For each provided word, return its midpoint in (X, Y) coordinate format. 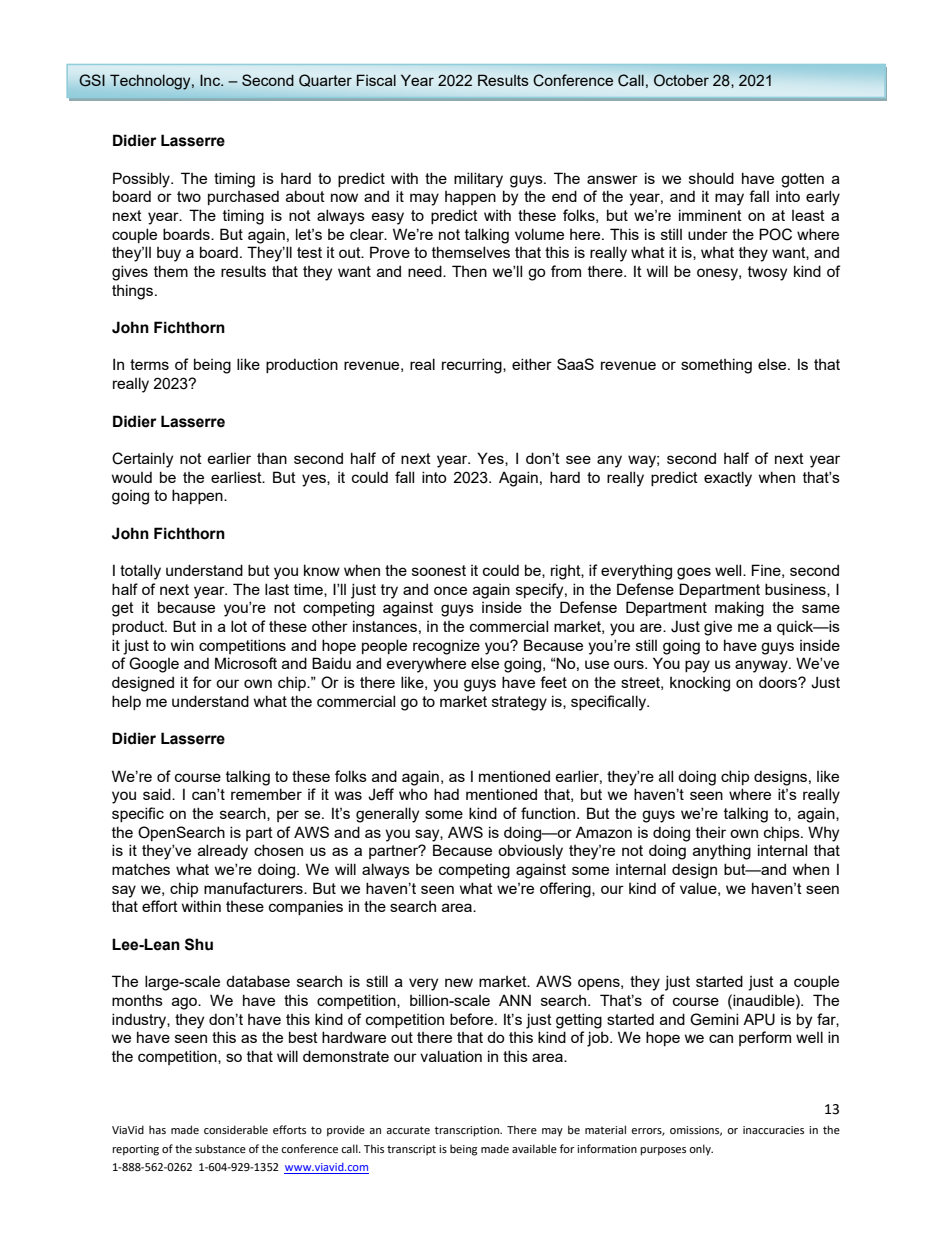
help (126, 702)
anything (722, 852)
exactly (728, 479)
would (132, 477)
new (459, 982)
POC (775, 234)
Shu (199, 944)
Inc (211, 80)
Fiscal (376, 80)
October (681, 80)
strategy (519, 703)
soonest (439, 570)
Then (469, 271)
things (132, 292)
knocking (700, 684)
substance (220, 1148)
